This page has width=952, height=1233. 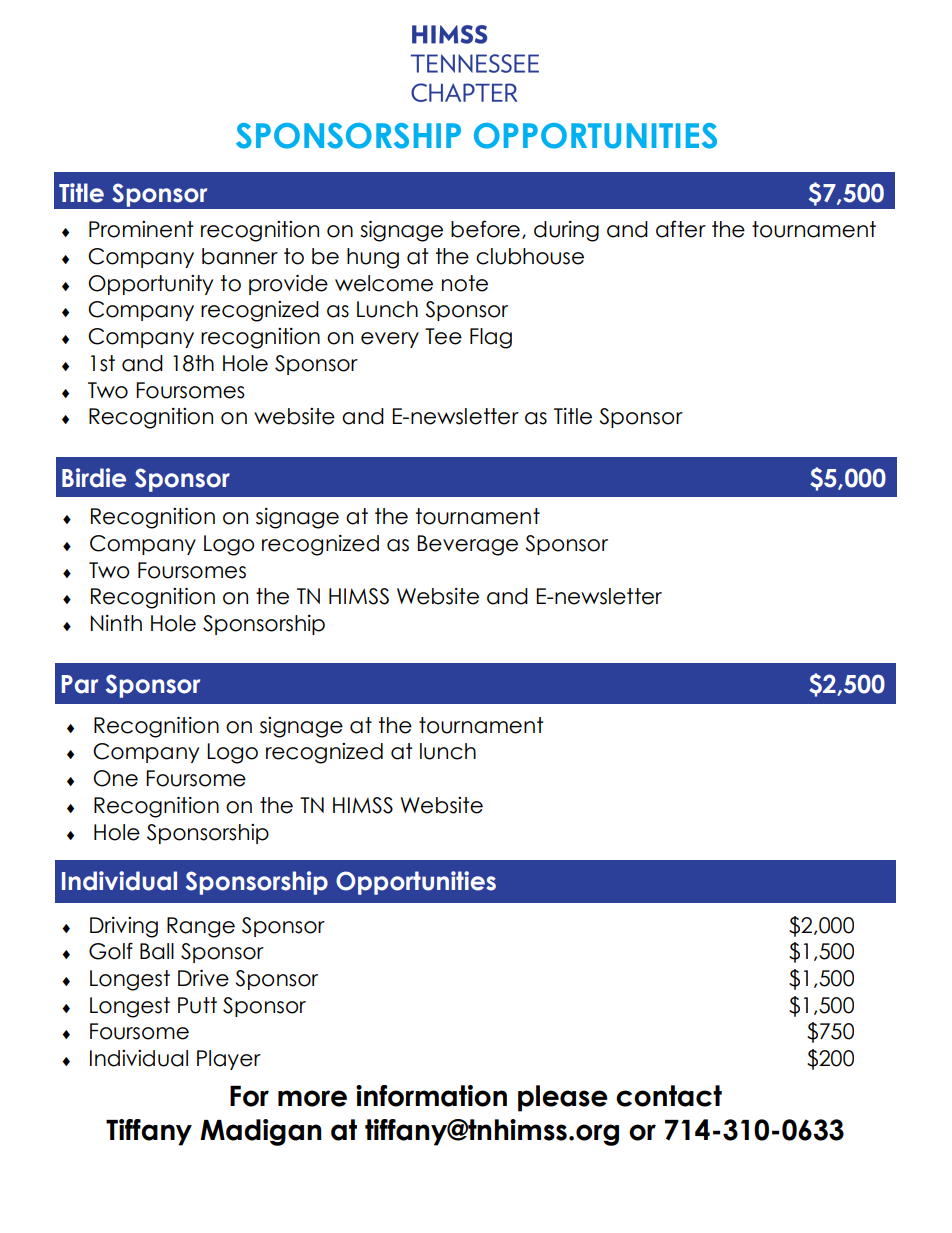 I want to click on Prominent, so click(x=141, y=229).
